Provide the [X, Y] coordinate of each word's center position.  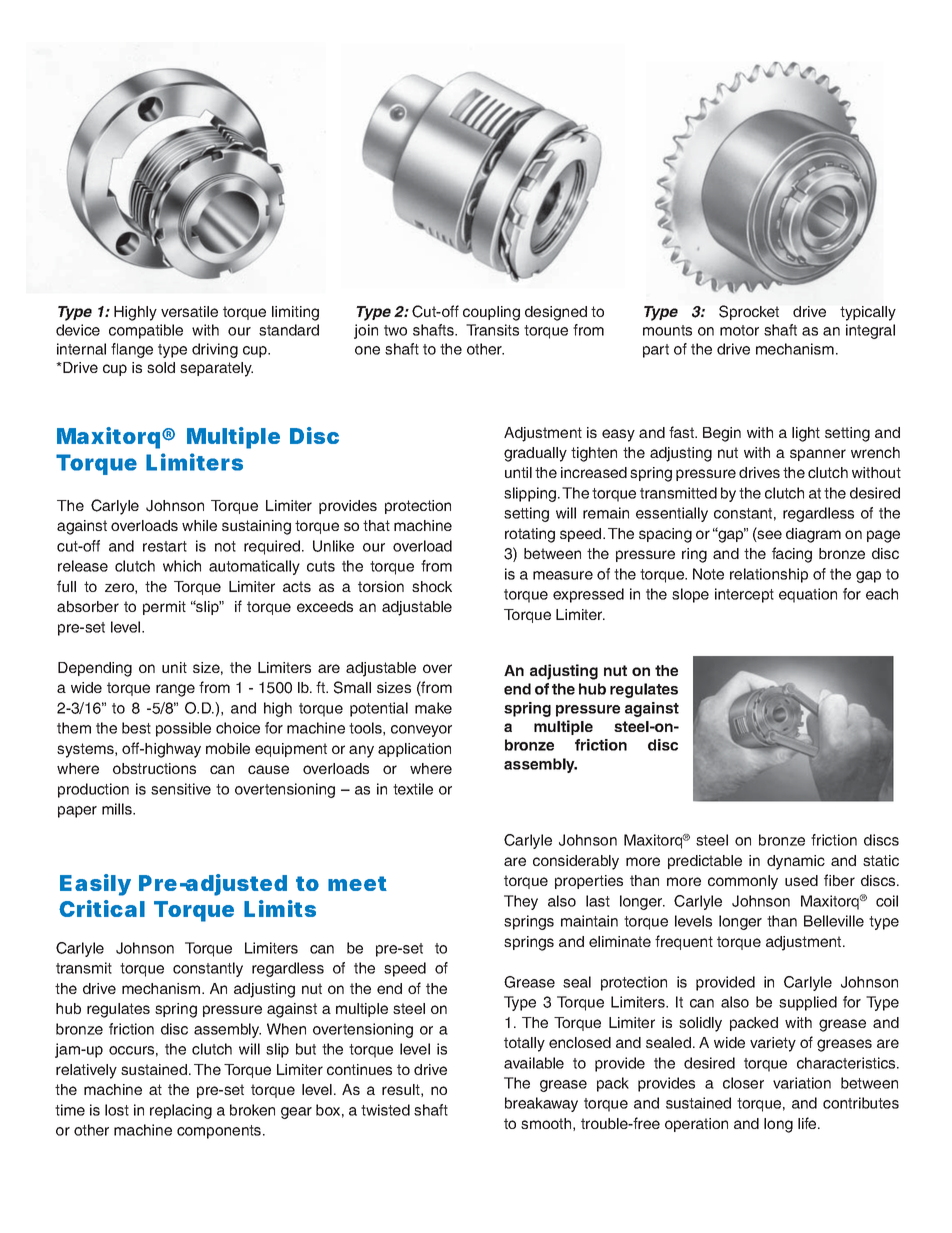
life [808, 1123]
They [521, 902]
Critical [102, 908]
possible [183, 729]
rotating [530, 535]
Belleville [834, 921]
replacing [181, 1111]
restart [165, 546]
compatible [146, 331]
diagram [813, 535]
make [433, 708]
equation [808, 595]
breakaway [541, 1104]
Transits [492, 330]
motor [739, 330]
